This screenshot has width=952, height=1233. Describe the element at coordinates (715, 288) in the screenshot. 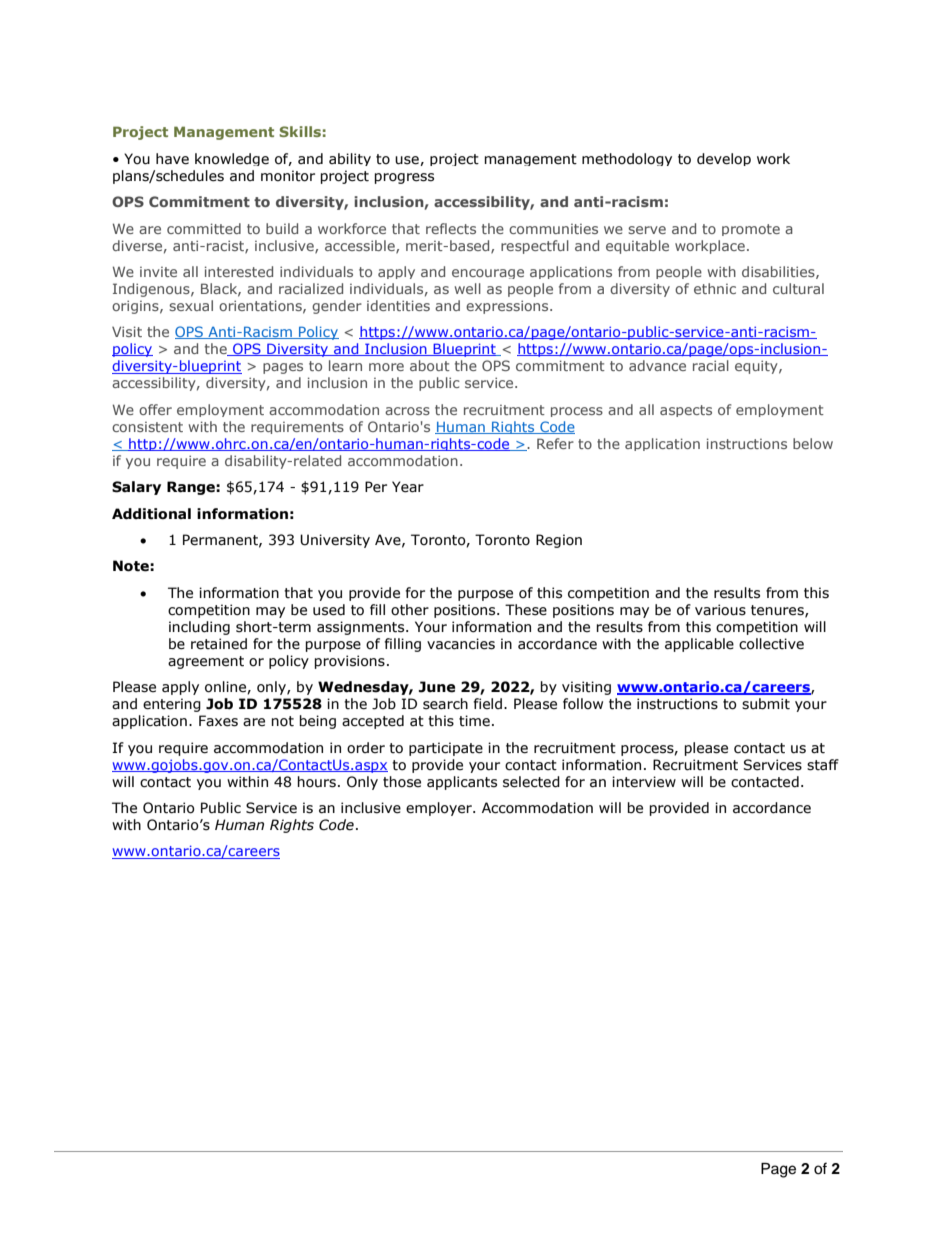

I see `ethnic` at that location.
